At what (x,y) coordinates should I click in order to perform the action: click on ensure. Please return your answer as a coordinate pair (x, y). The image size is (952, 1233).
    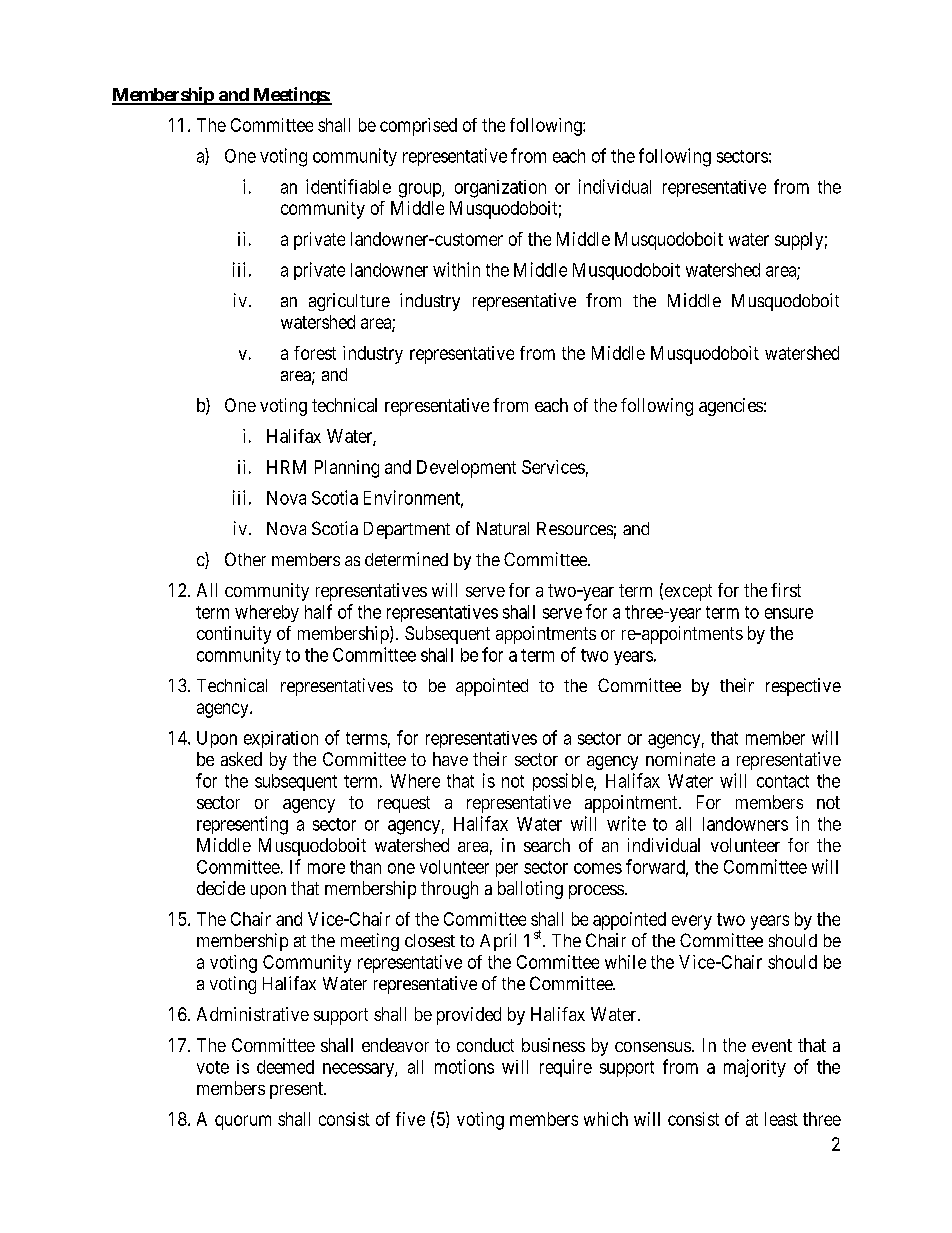
    Looking at the image, I should click on (789, 613).
